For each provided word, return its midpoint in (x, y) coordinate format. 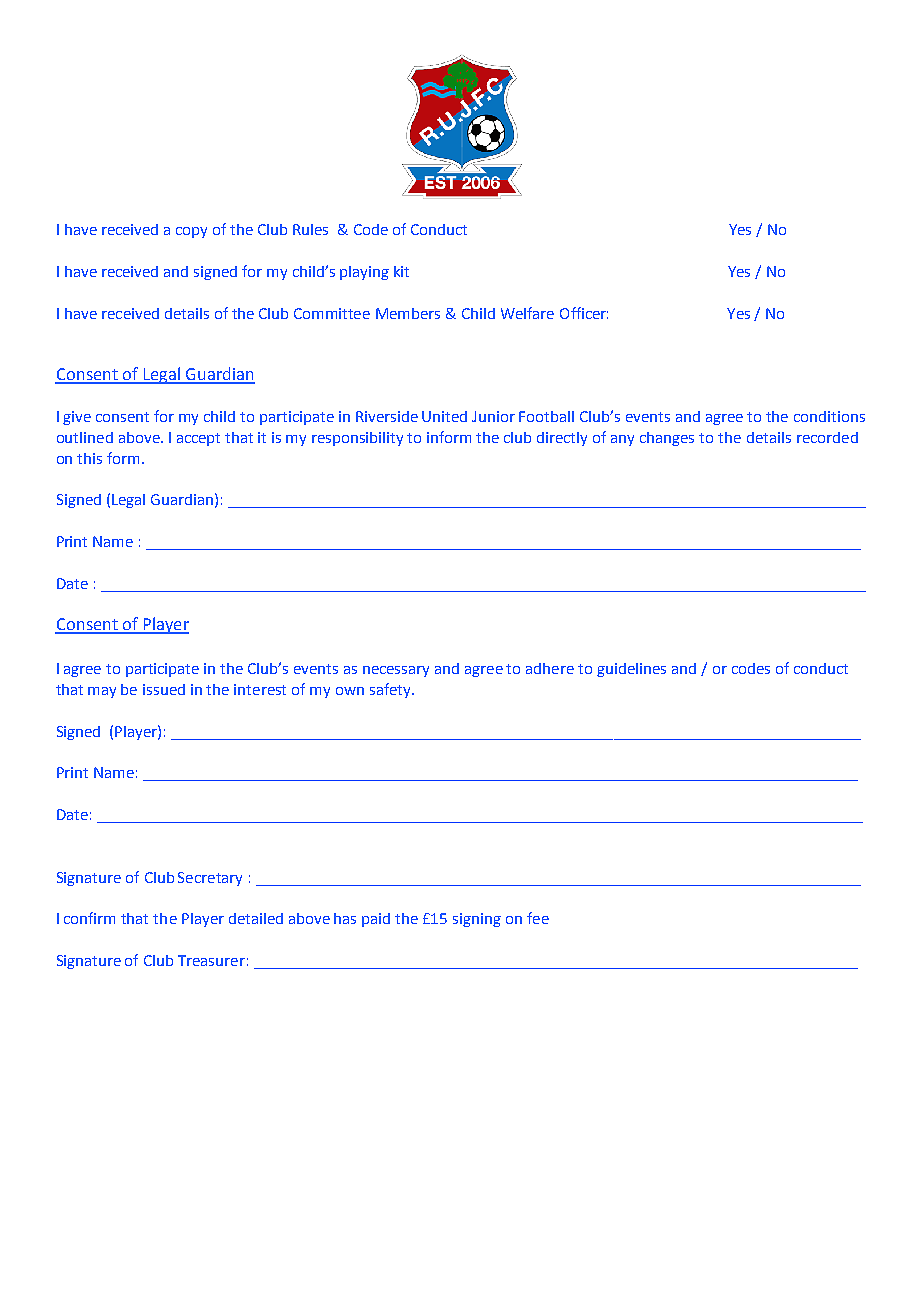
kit (401, 271)
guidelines (631, 670)
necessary (396, 671)
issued (164, 689)
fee (538, 918)
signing (477, 920)
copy (191, 232)
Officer (584, 313)
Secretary (210, 879)
